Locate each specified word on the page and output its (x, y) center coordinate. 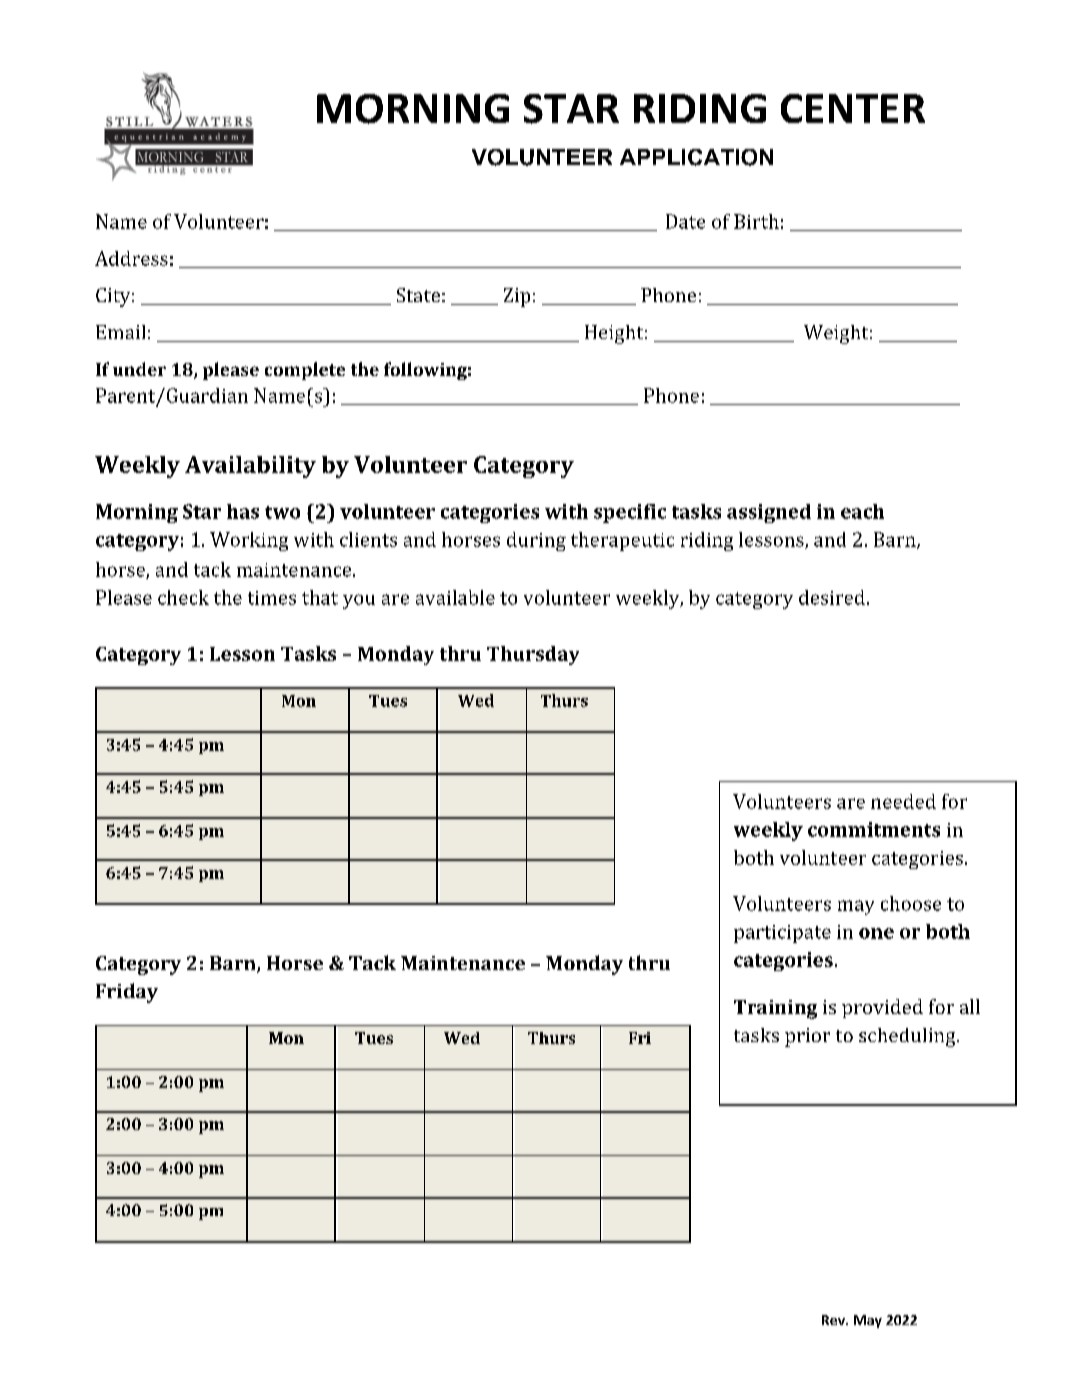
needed (903, 801)
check (183, 597)
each (862, 511)
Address (131, 258)
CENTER (853, 108)
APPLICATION (696, 157)
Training (775, 1009)
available (455, 597)
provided (882, 1008)
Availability (250, 467)
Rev (834, 1320)
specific (630, 513)
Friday (127, 993)
